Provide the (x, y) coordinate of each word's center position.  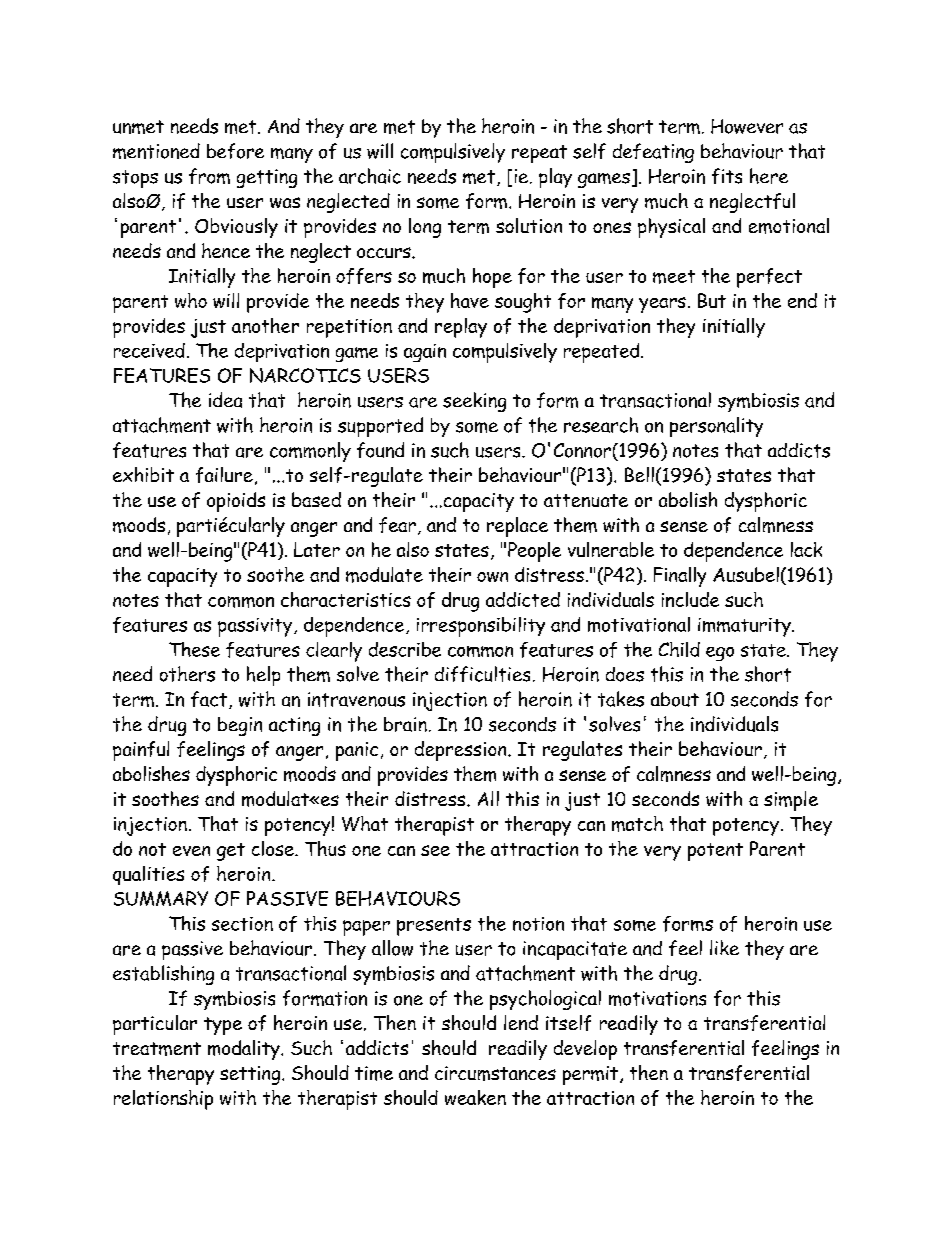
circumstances (495, 1073)
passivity (256, 627)
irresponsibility (481, 627)
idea (225, 400)
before (235, 151)
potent (715, 852)
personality (716, 427)
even (191, 851)
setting (251, 1075)
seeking (474, 402)
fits (727, 176)
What (365, 823)
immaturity (745, 627)
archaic (370, 176)
